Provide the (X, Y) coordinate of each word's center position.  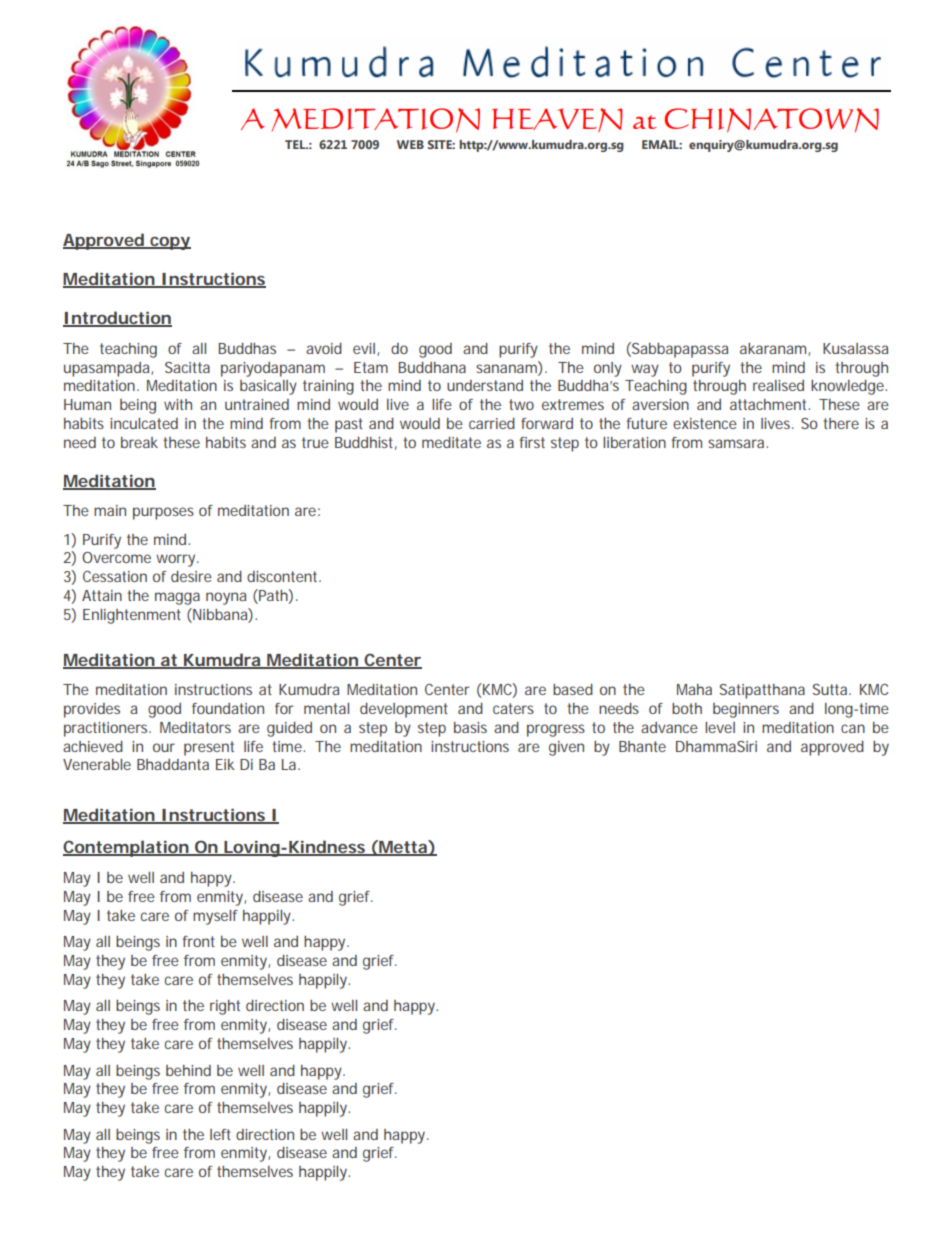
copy (169, 243)
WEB (410, 144)
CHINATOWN (771, 120)
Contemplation (126, 848)
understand (485, 385)
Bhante (642, 746)
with (178, 404)
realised (778, 385)
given (566, 748)
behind (188, 1070)
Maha (694, 689)
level (720, 727)
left (220, 1134)
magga (177, 598)
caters (513, 708)
